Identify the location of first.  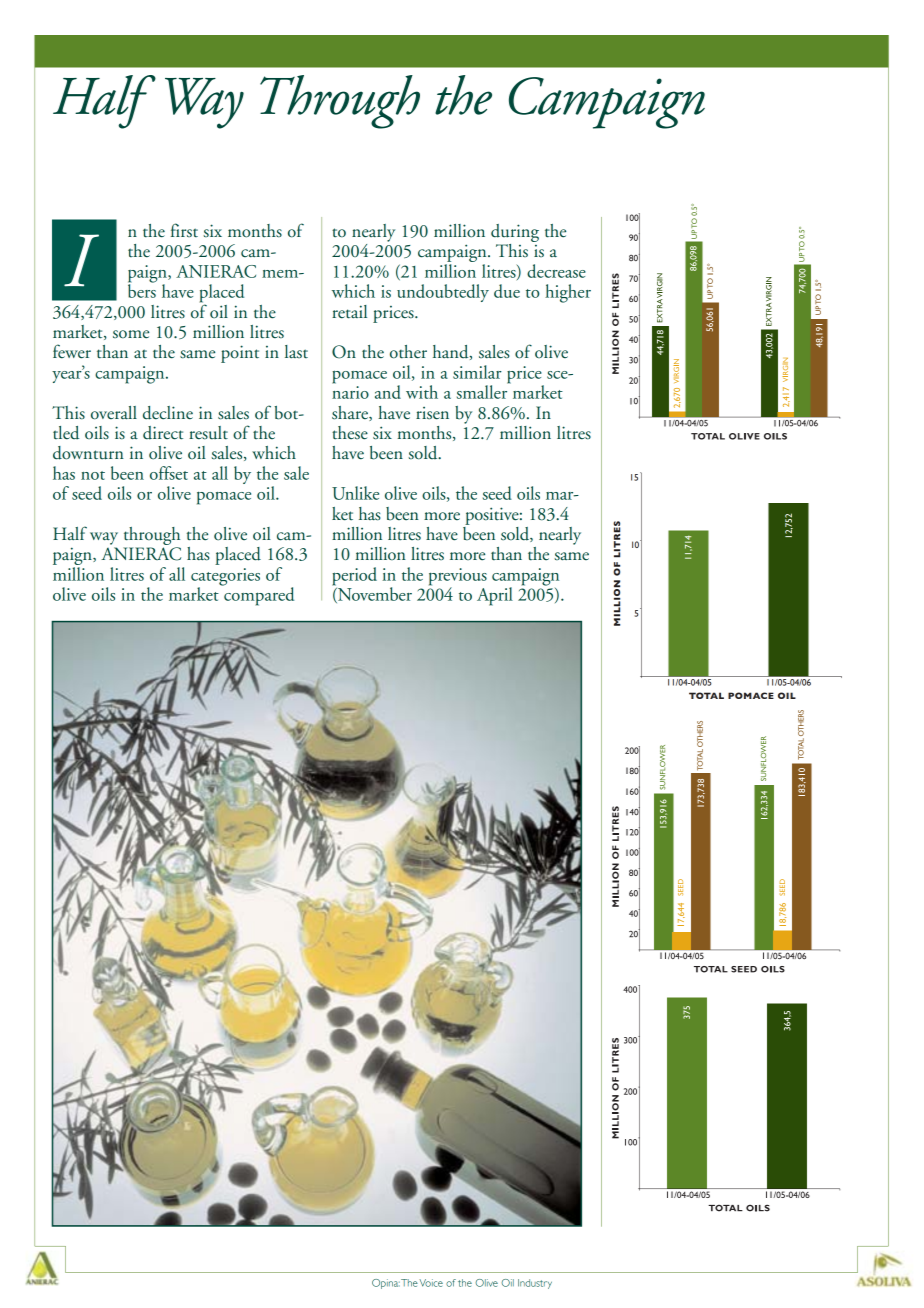
(184, 230).
